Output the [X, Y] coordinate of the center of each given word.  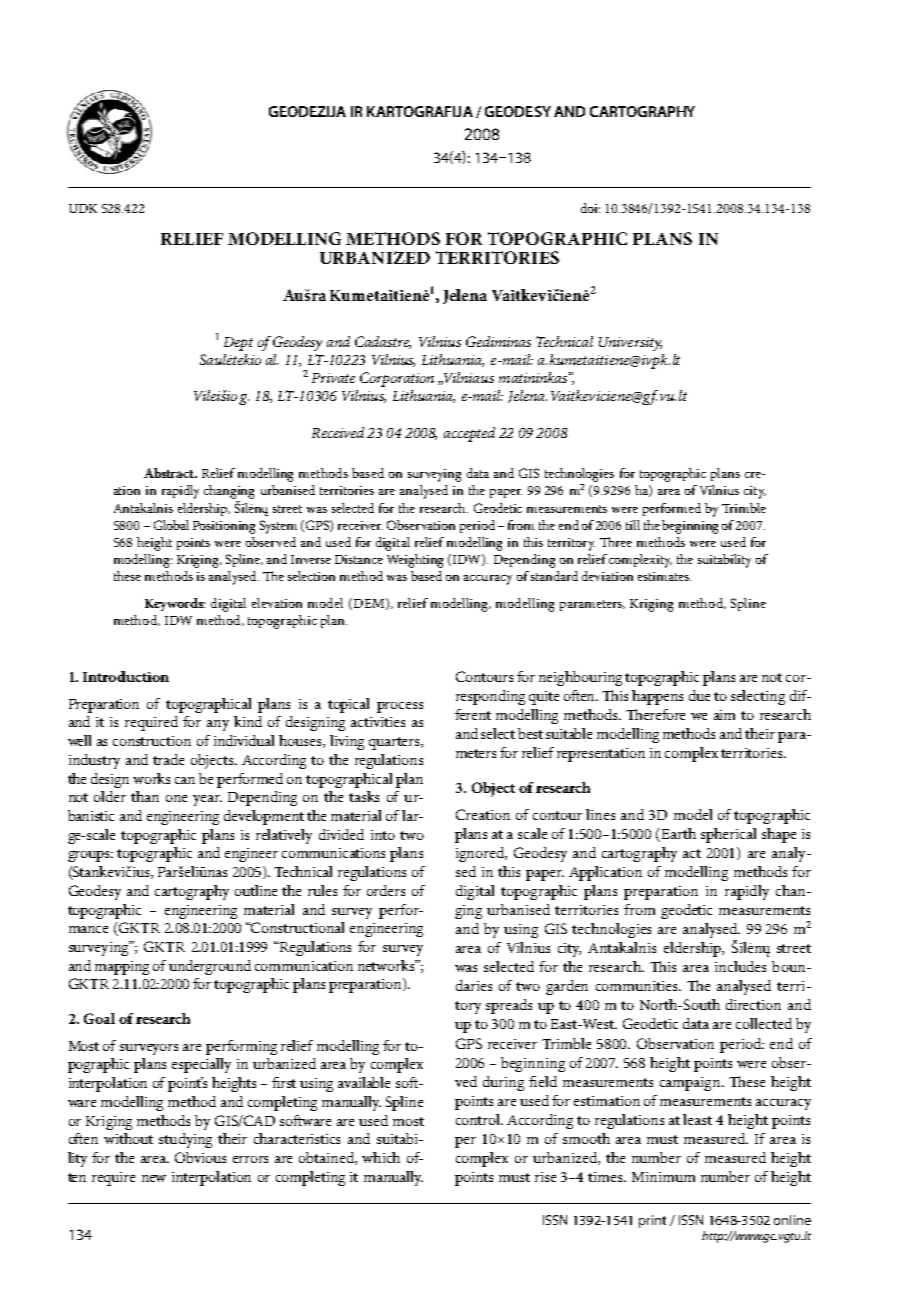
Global [171, 525]
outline [256, 890]
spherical [728, 835]
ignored [481, 854]
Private [333, 378]
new [154, 1178]
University [630, 344]
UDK [83, 208]
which [381, 1157]
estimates [664, 576]
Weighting [415, 561]
